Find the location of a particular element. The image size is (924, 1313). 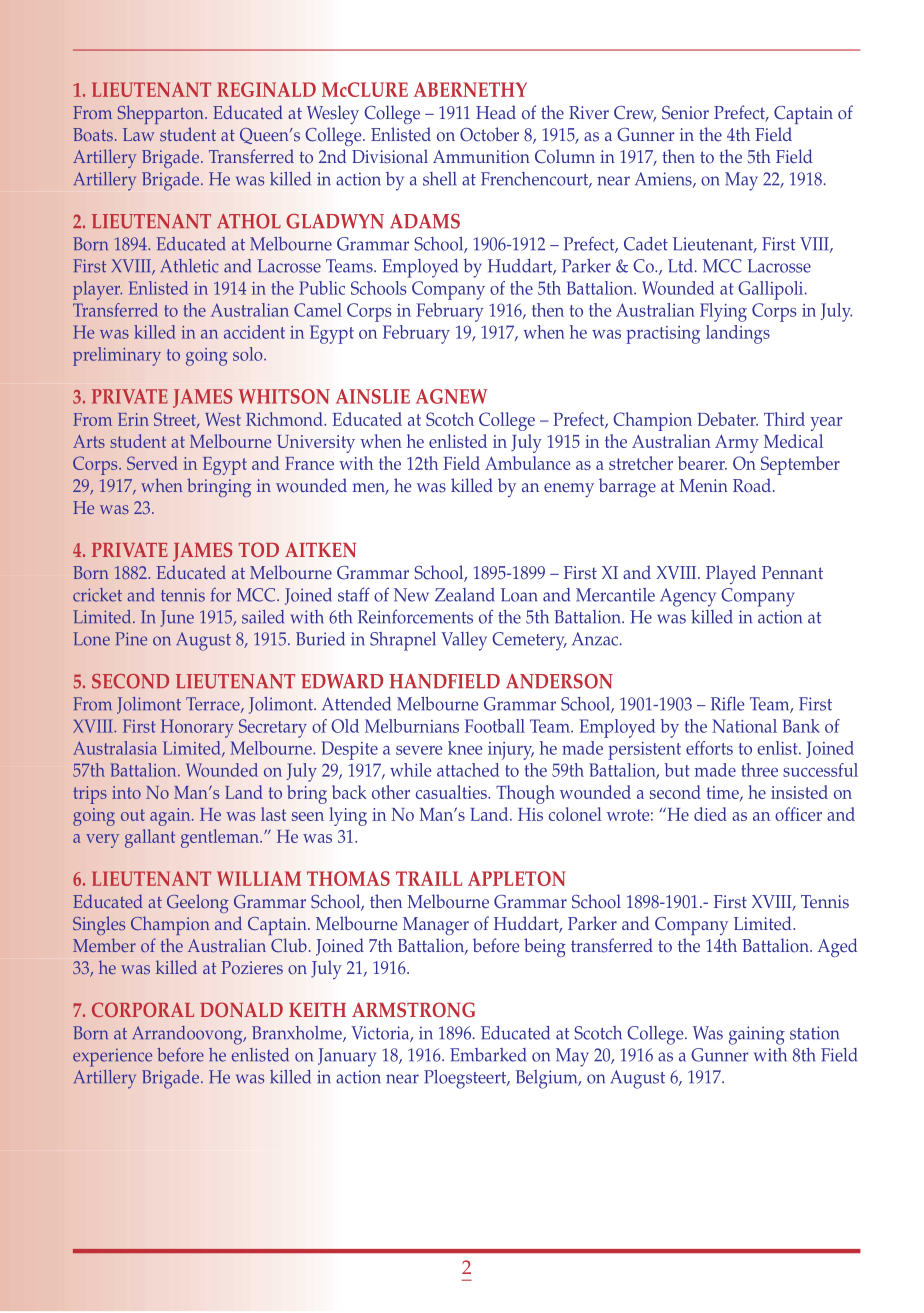

National is located at coordinates (744, 726).
